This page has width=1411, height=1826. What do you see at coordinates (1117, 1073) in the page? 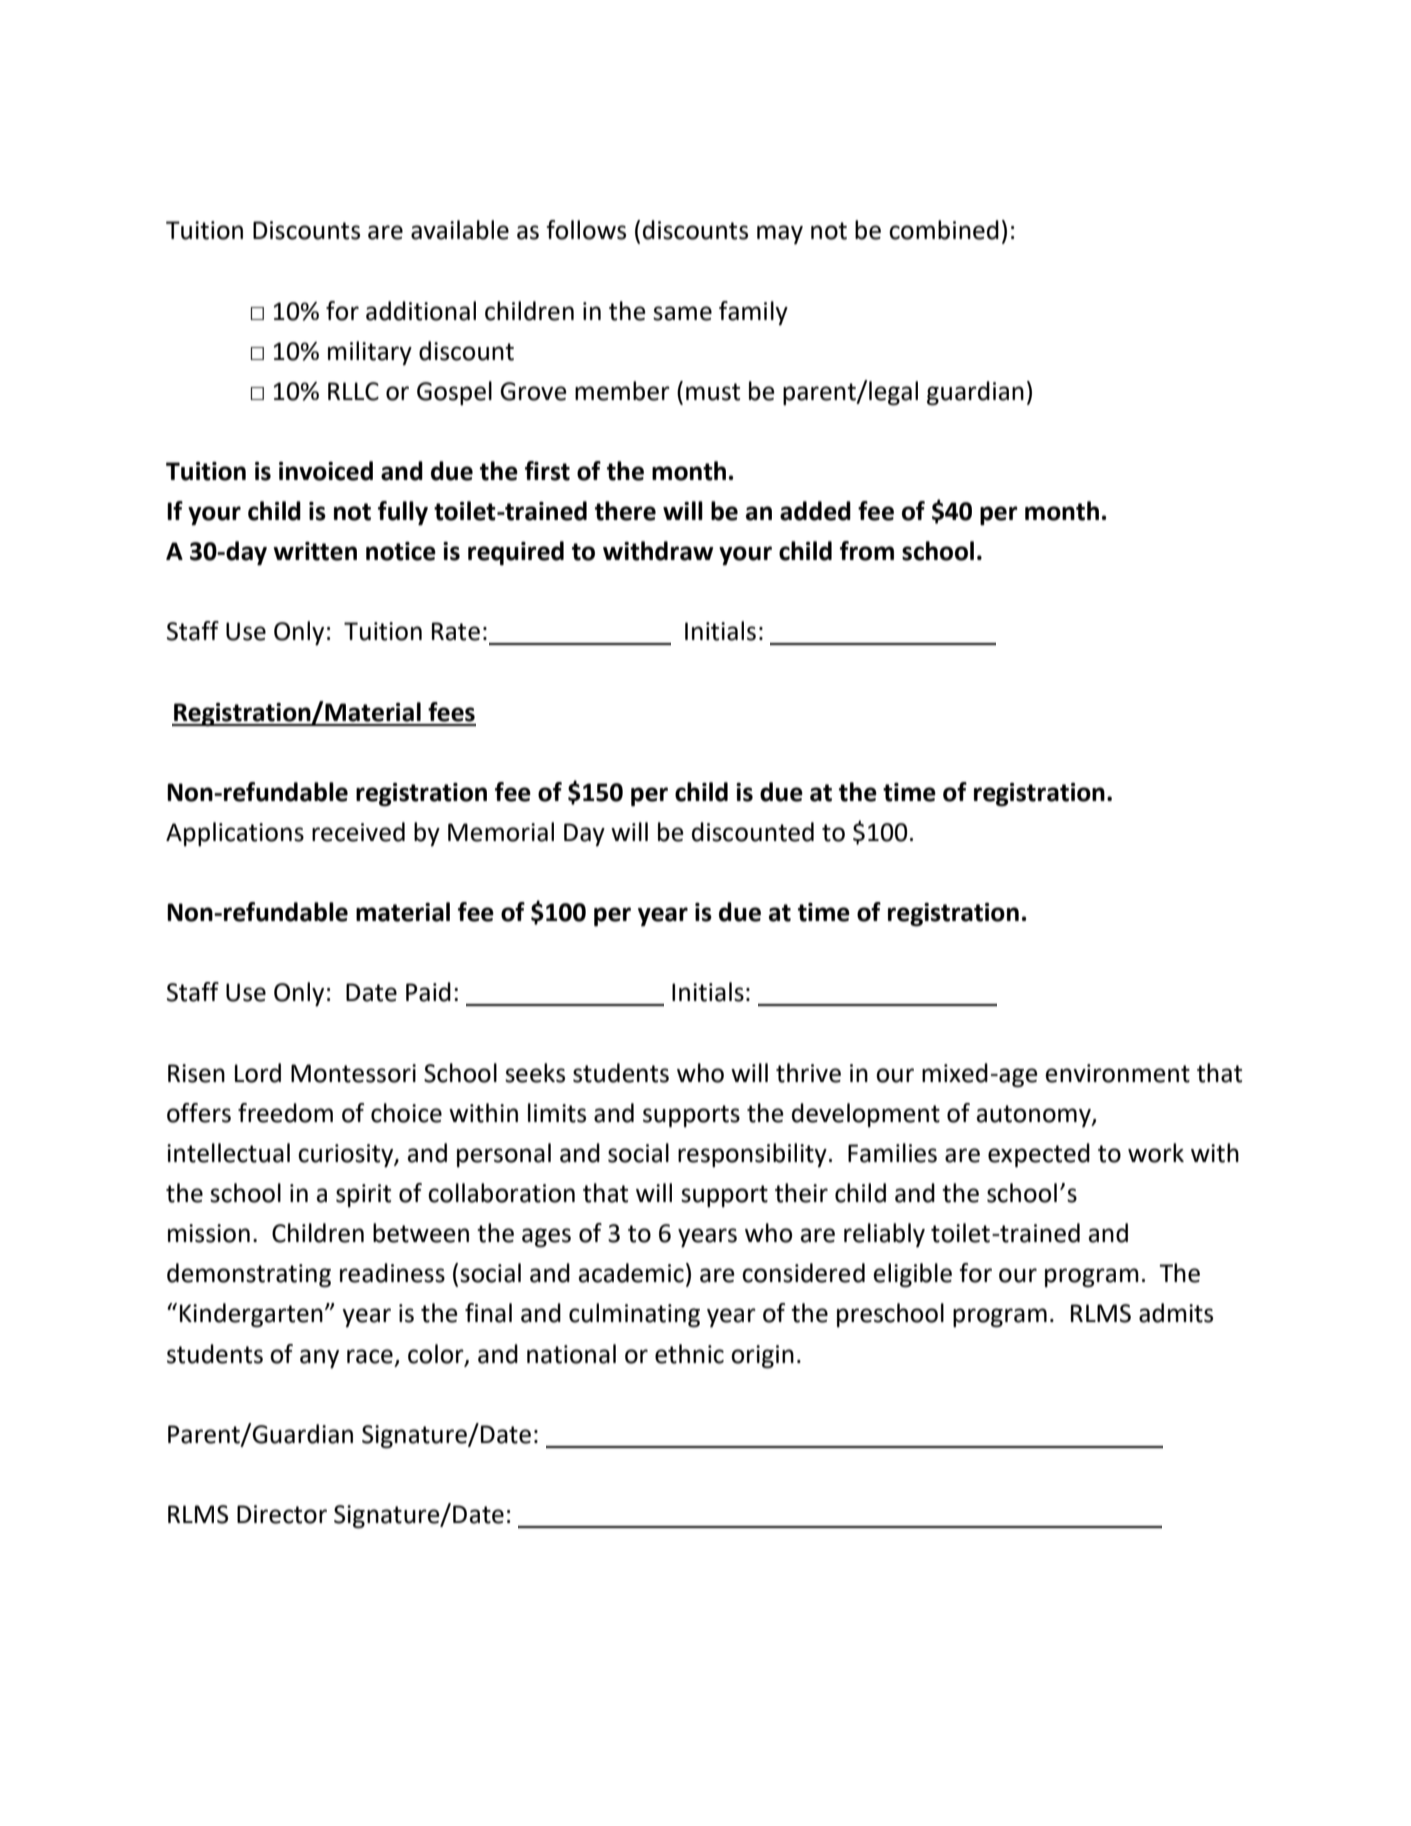
I see `environment` at bounding box center [1117, 1073].
